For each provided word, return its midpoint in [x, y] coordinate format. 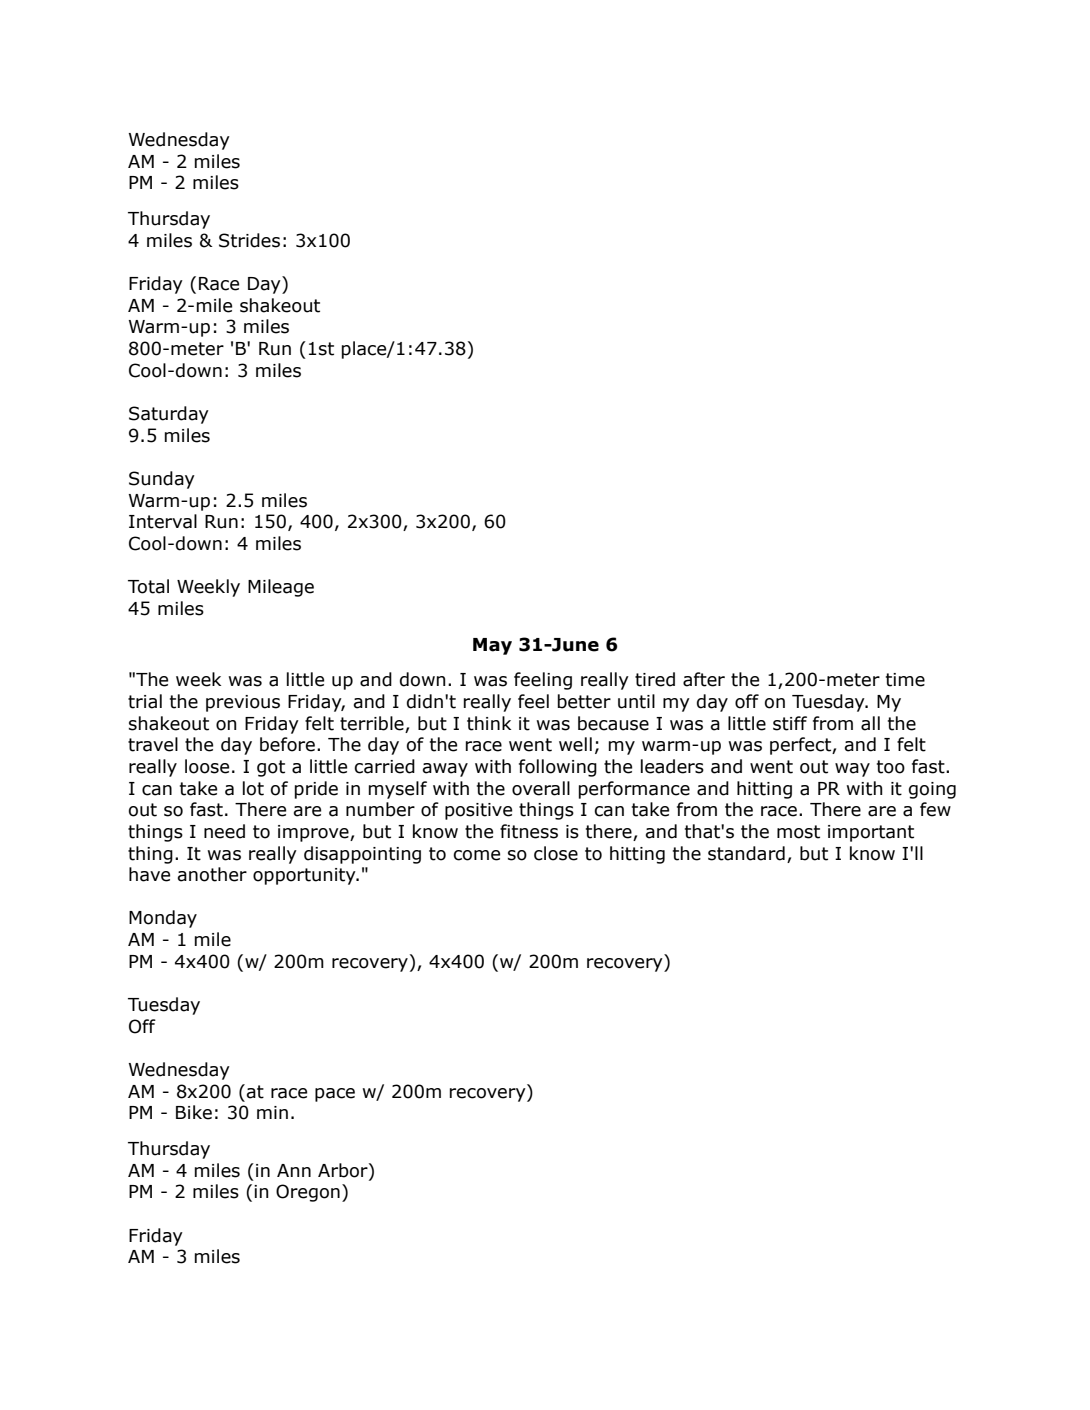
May [492, 646]
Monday [163, 919]
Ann [294, 1170]
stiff [790, 723]
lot [253, 788]
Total [148, 586]
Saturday [169, 415]
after [704, 679]
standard [746, 853]
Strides [249, 240]
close [556, 853]
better [584, 701]
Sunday [162, 480]
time [905, 680]
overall [541, 788]
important [871, 833]
